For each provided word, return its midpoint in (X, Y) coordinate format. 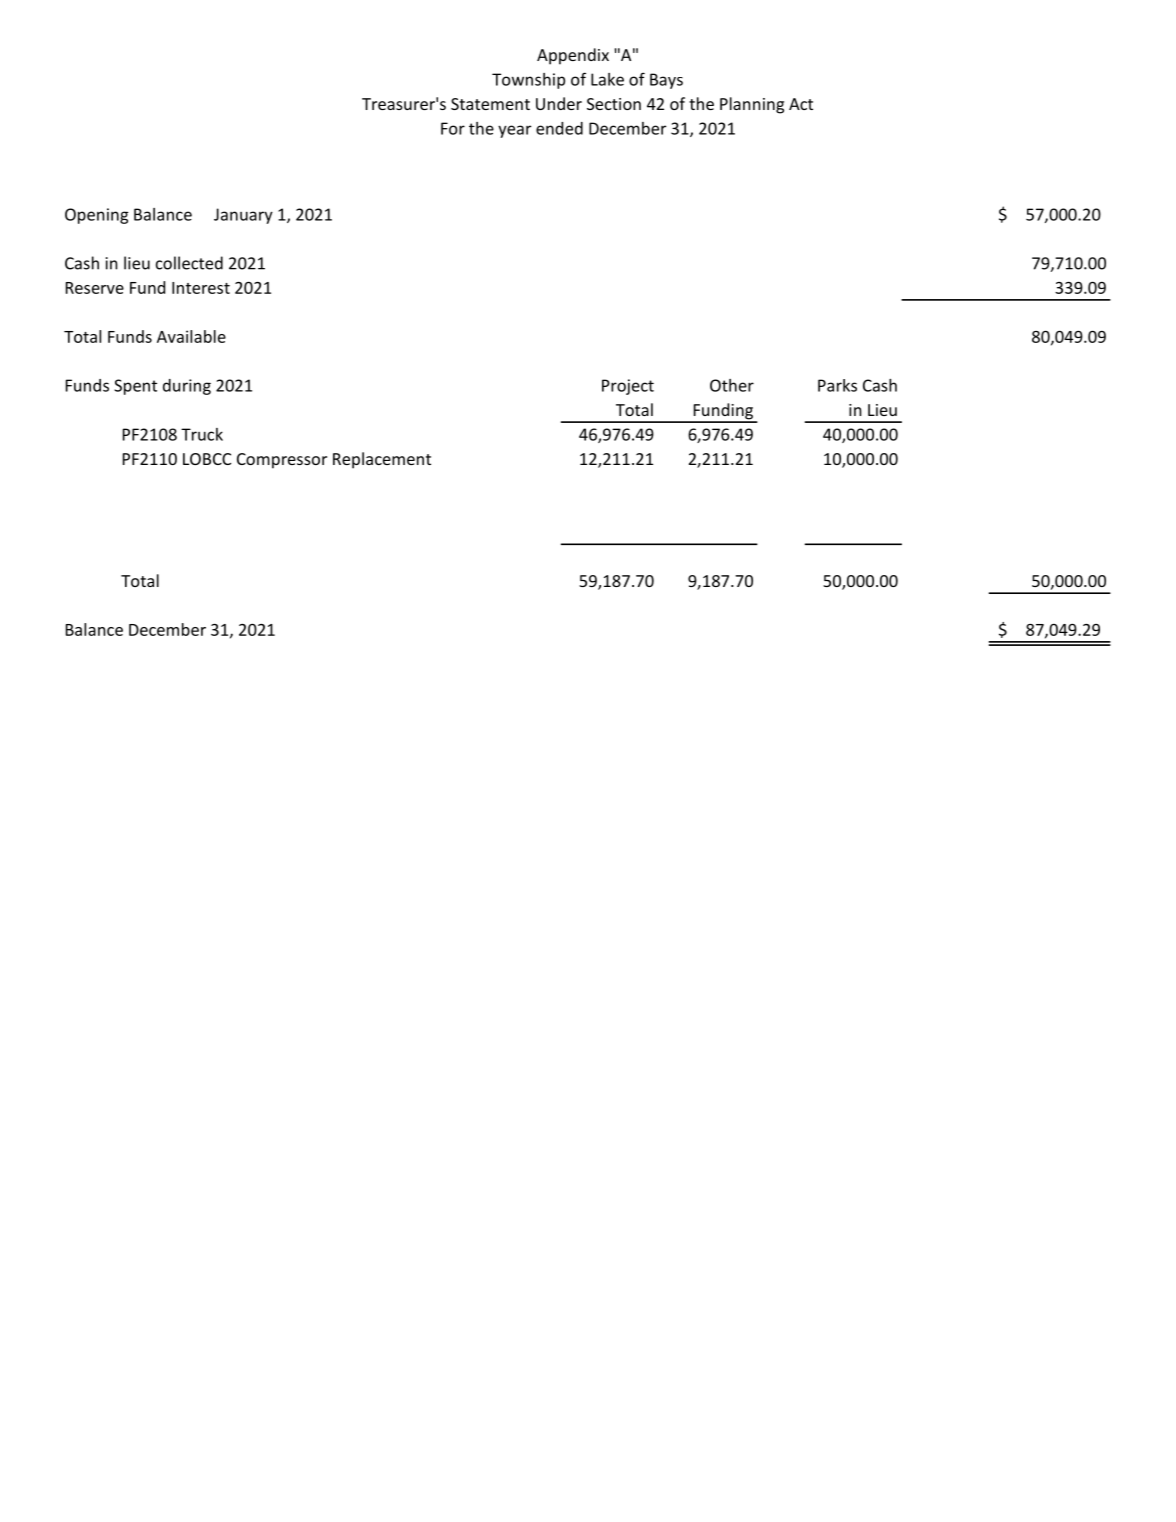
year (514, 131)
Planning (752, 105)
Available (191, 336)
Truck (202, 434)
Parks (837, 385)
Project (628, 387)
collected (189, 263)
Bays (666, 81)
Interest (201, 288)
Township (528, 81)
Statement (490, 104)
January (243, 216)
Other (732, 385)
